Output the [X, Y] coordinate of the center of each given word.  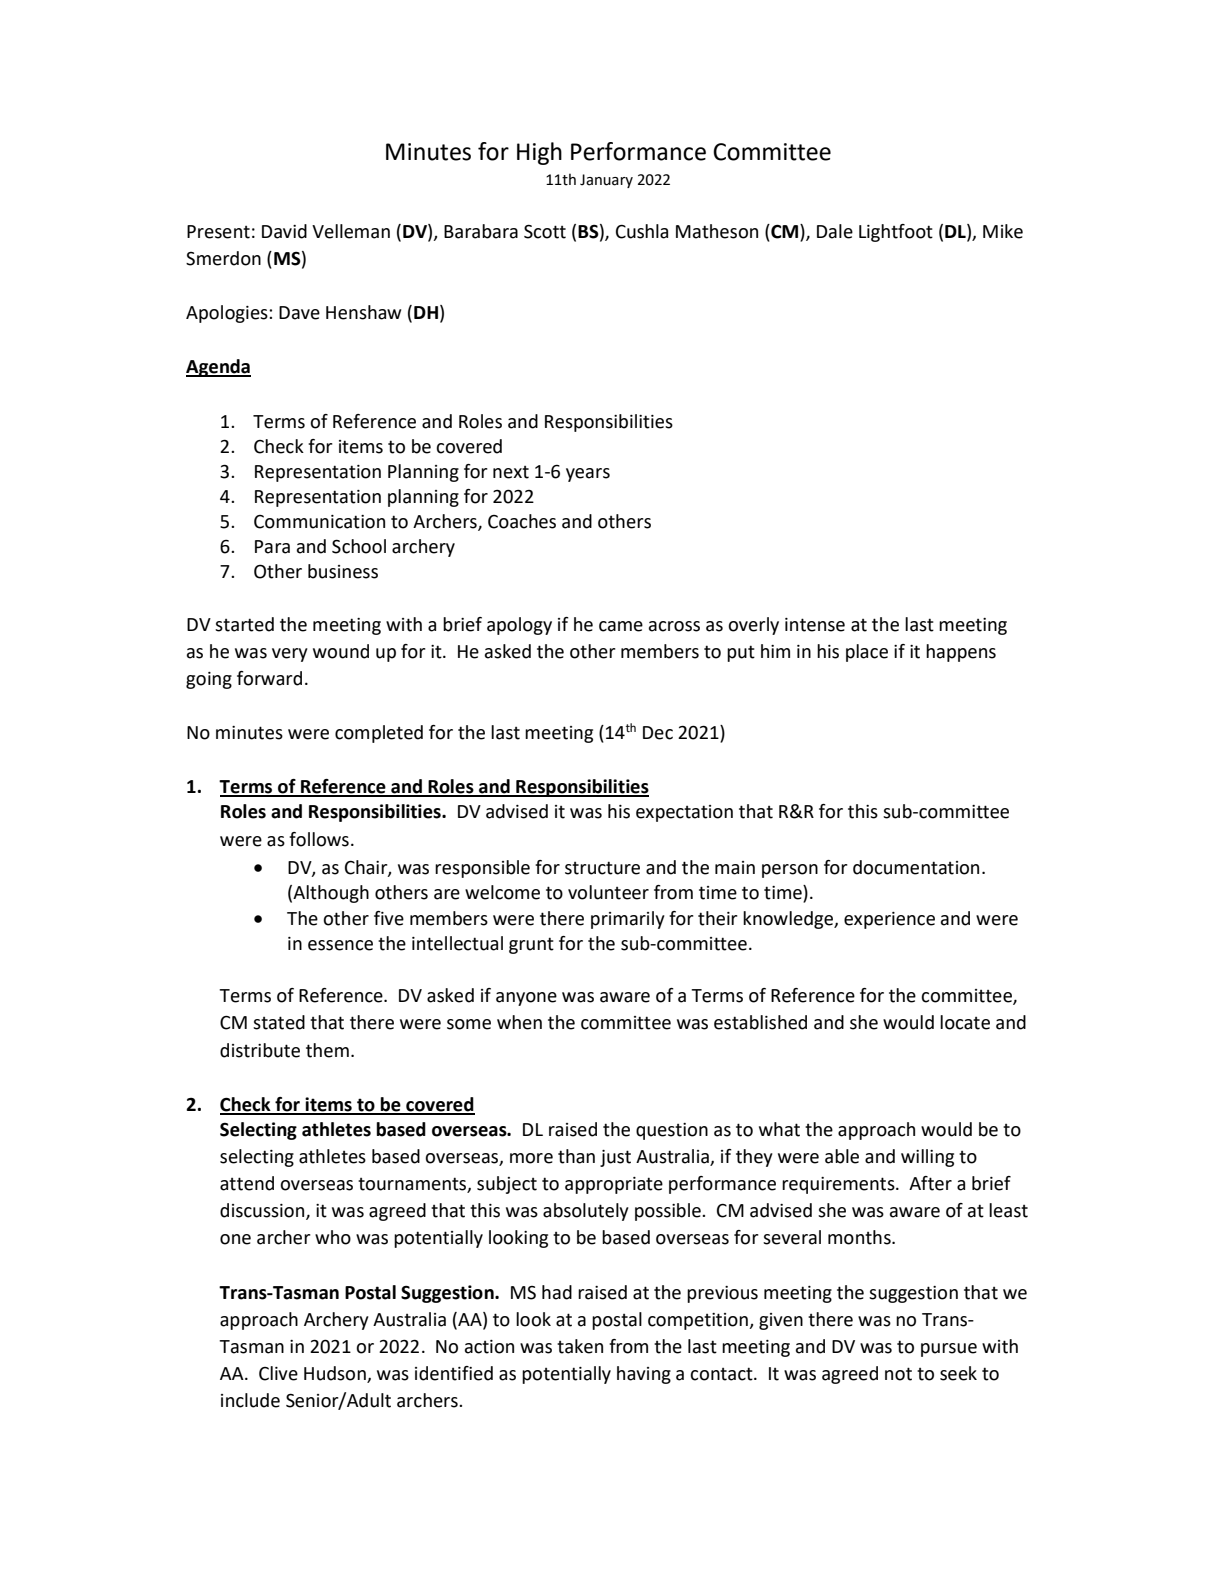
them [327, 1050]
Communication [319, 522]
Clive [278, 1373]
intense [815, 625]
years [588, 475]
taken [580, 1346]
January [606, 181]
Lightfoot [896, 233]
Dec [658, 733]
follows [319, 839]
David [284, 231]
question [672, 1131]
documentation [916, 867]
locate [965, 1022]
